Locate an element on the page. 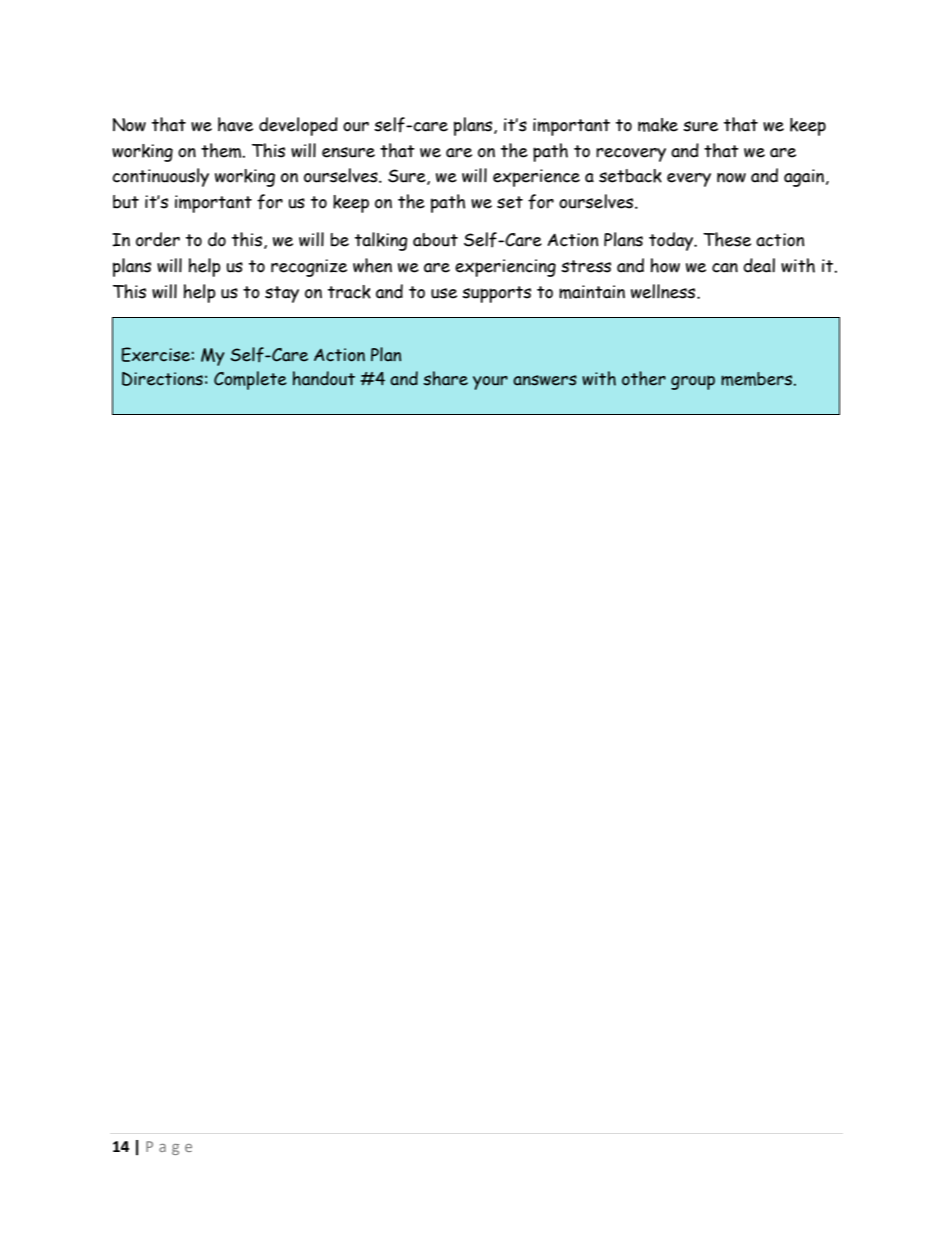 The image size is (952, 1233). but is located at coordinates (126, 202).
